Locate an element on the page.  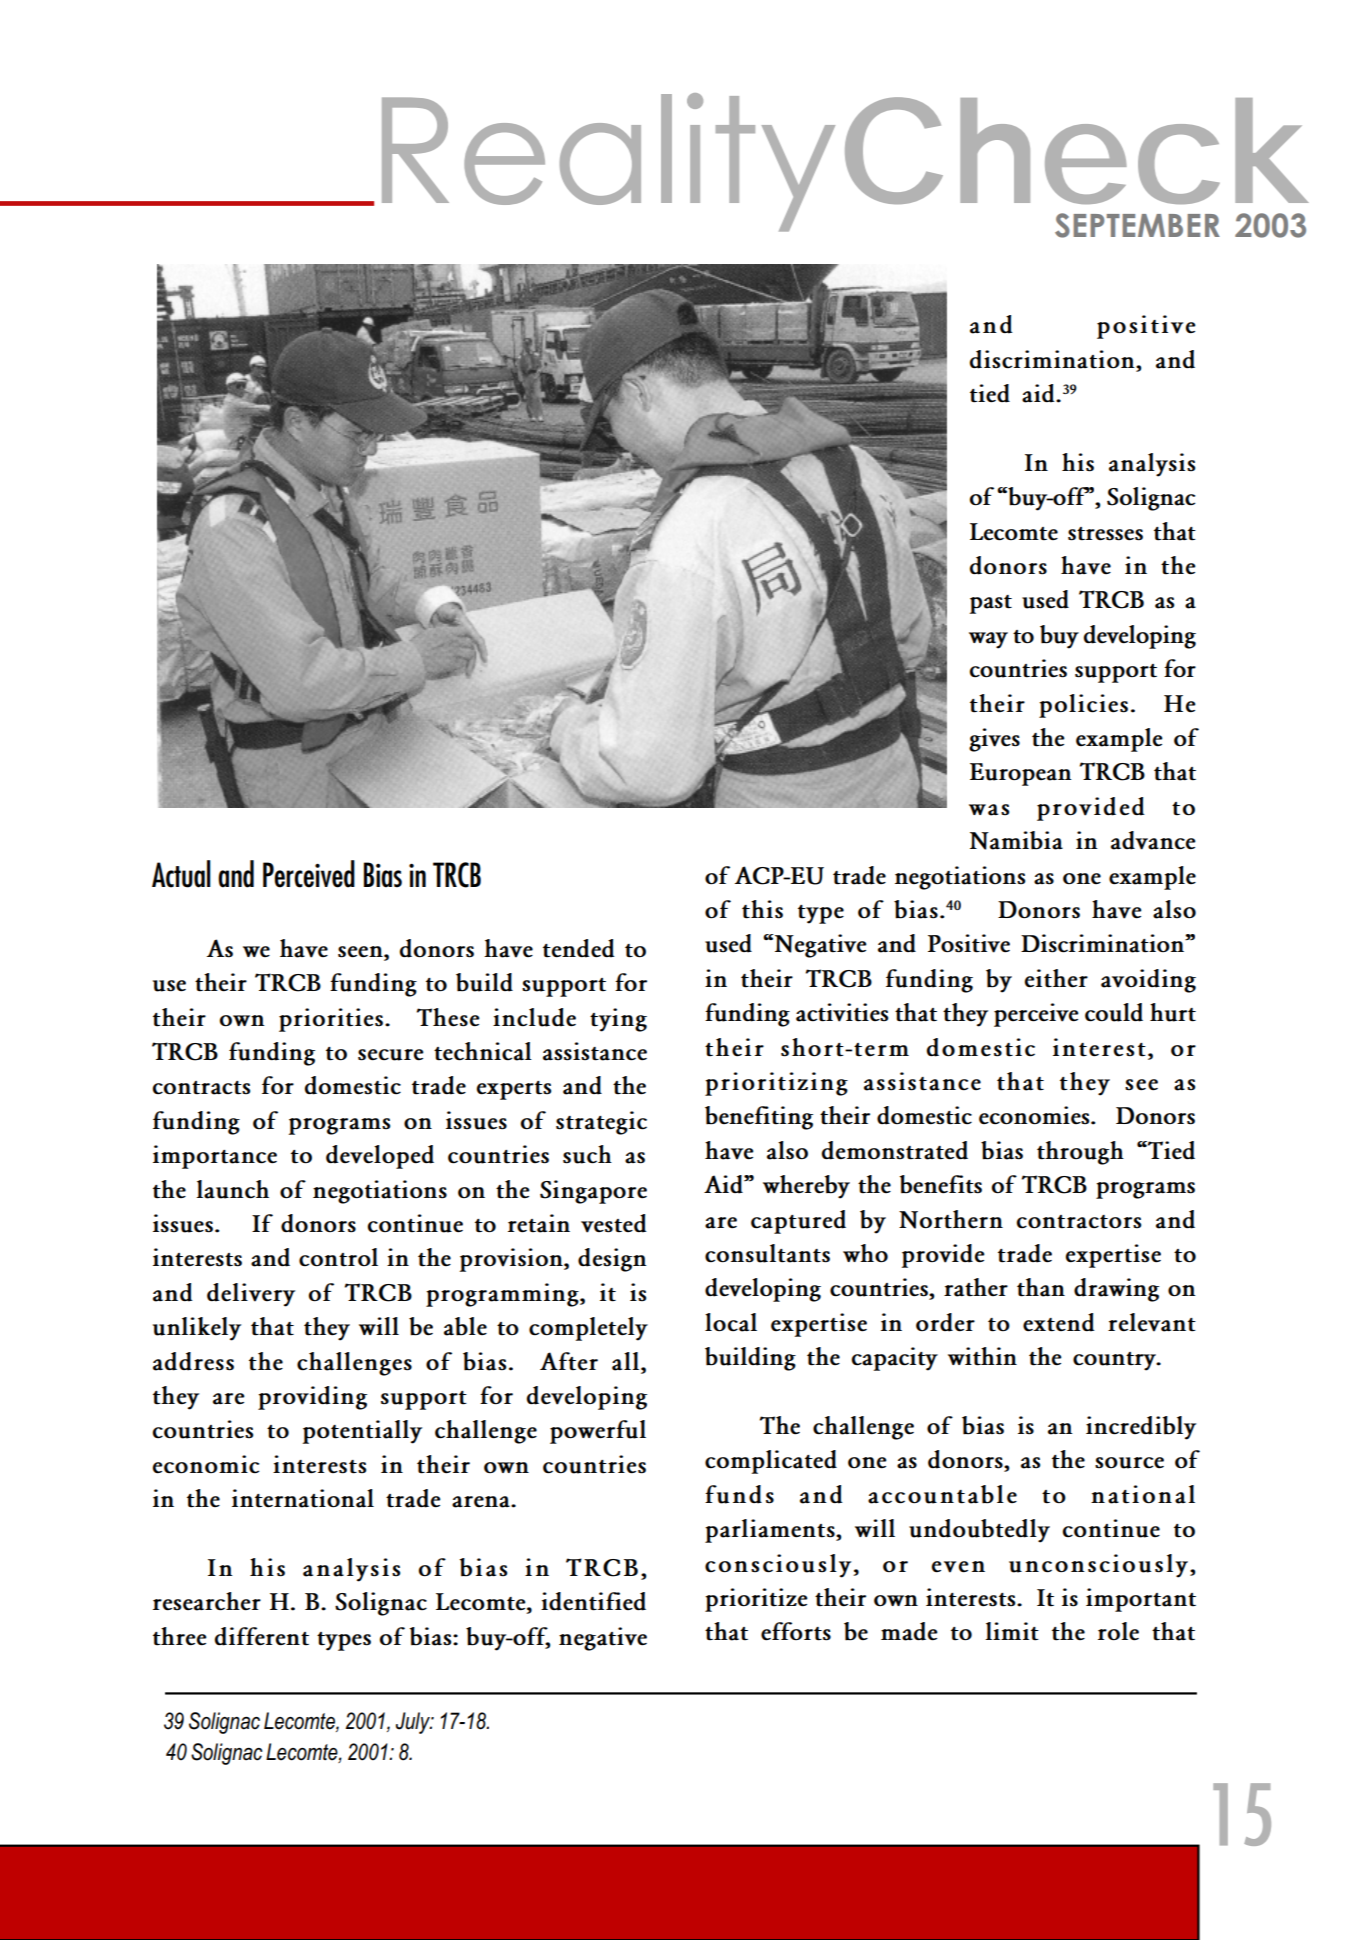
design is located at coordinates (612, 1260).
